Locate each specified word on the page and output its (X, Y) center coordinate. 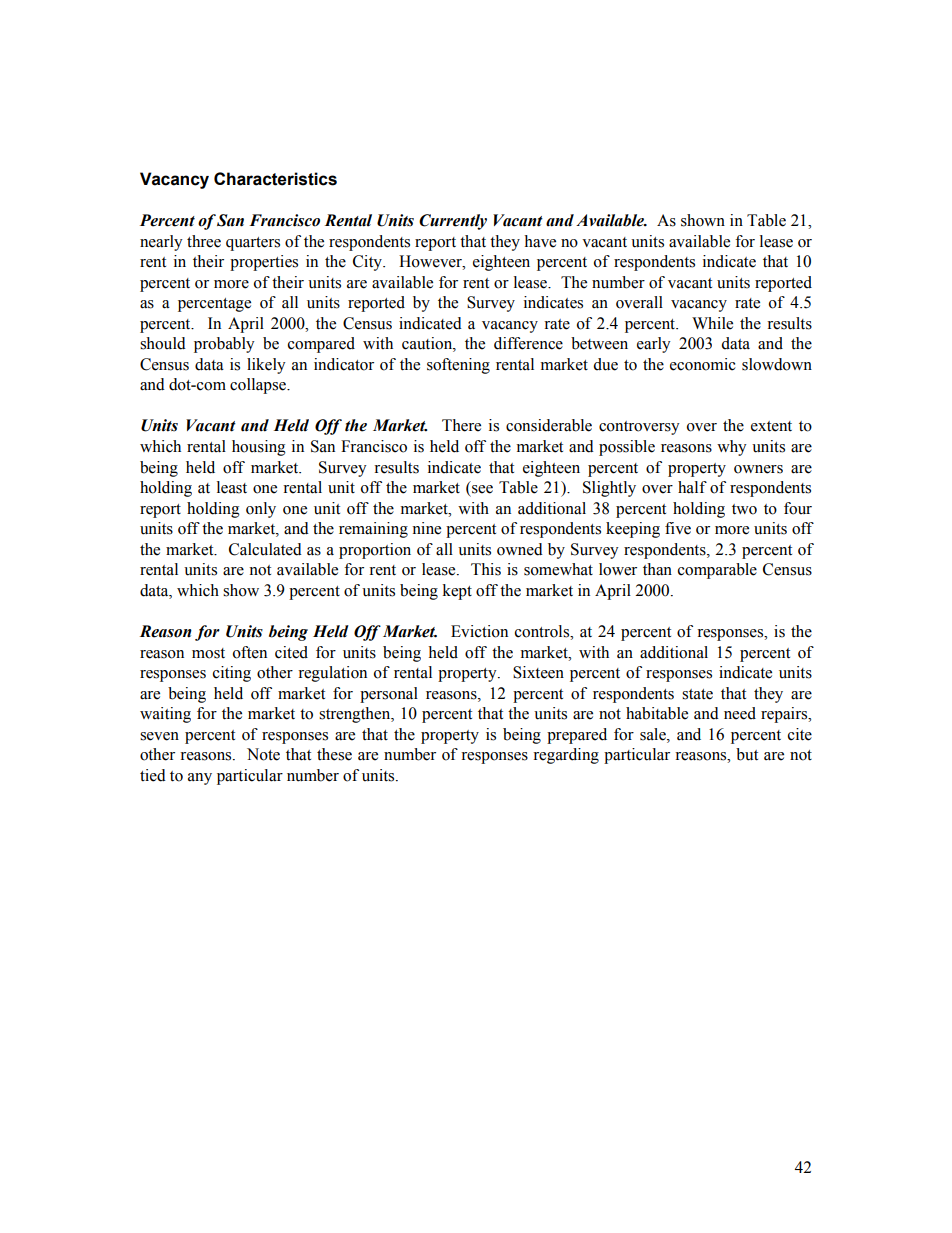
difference (528, 343)
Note (263, 754)
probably (224, 345)
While (712, 323)
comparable (717, 571)
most (208, 653)
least (232, 487)
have (540, 241)
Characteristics (275, 179)
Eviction (479, 631)
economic (703, 364)
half (692, 487)
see (482, 489)
